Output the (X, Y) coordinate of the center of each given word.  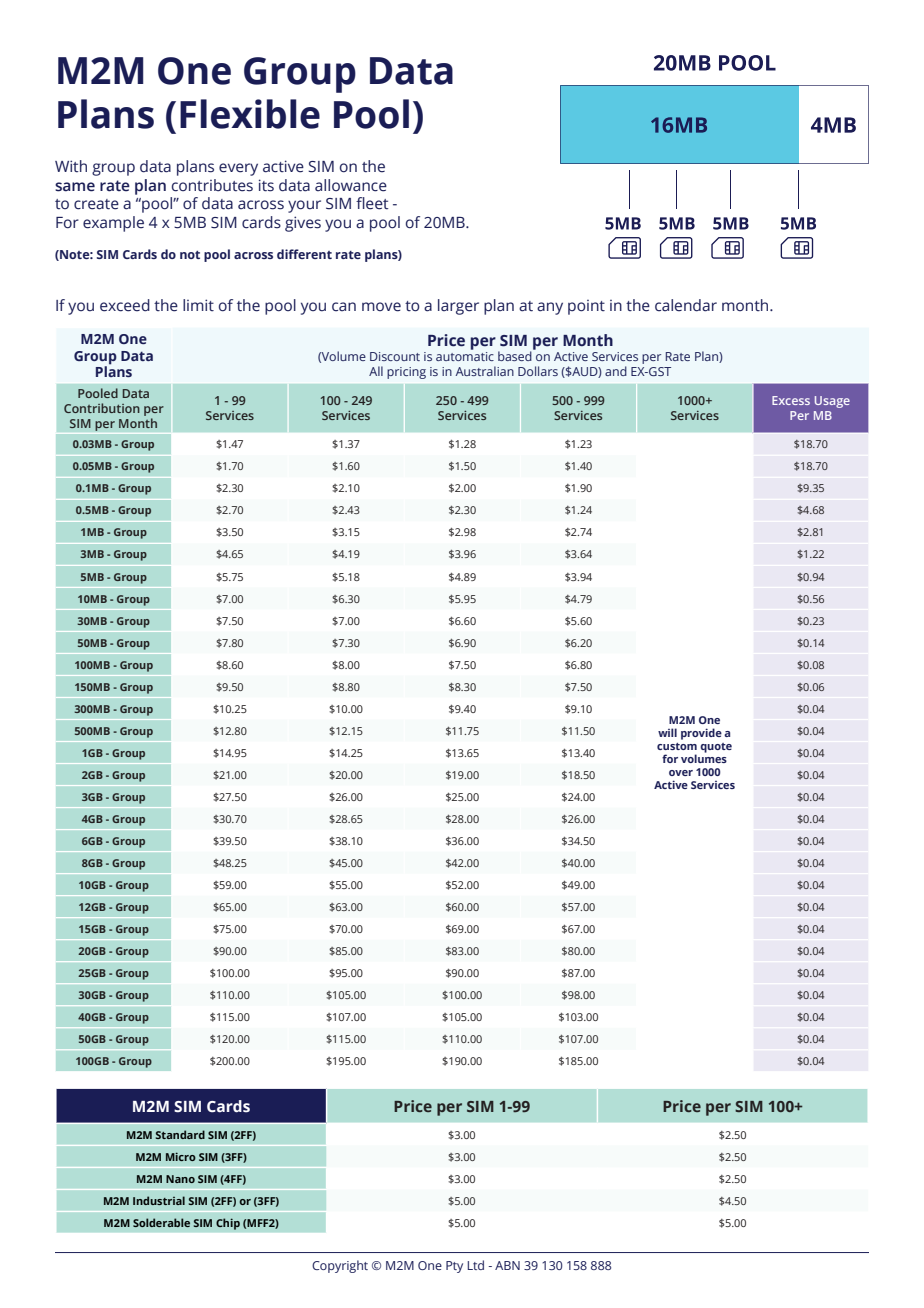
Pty (454, 1267)
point (586, 307)
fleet (372, 203)
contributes (212, 185)
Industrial (159, 1200)
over (681, 773)
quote (716, 748)
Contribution (102, 408)
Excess (791, 400)
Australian (484, 371)
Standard (180, 1134)
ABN (507, 1265)
